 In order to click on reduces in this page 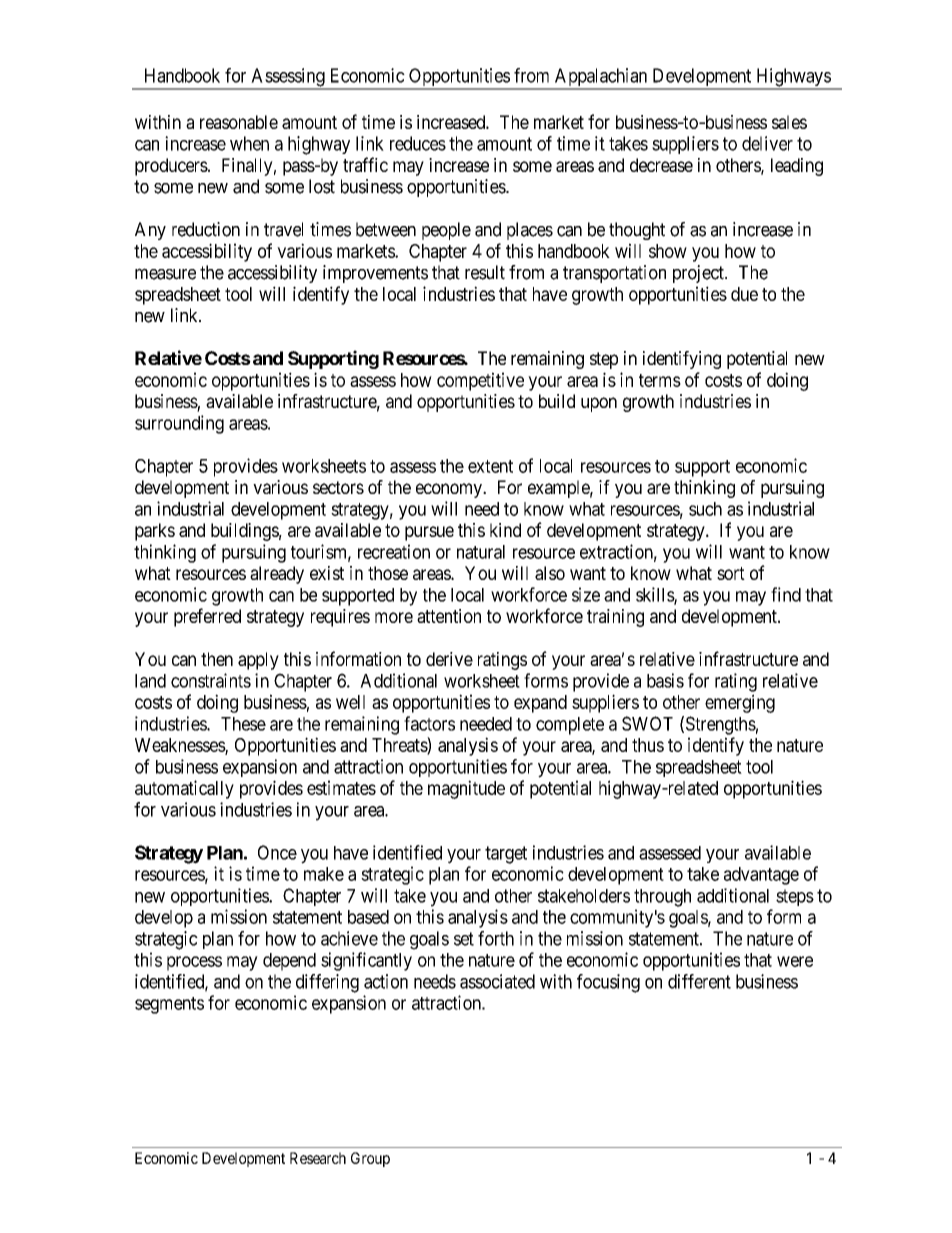, I will do `click(418, 143)`.
